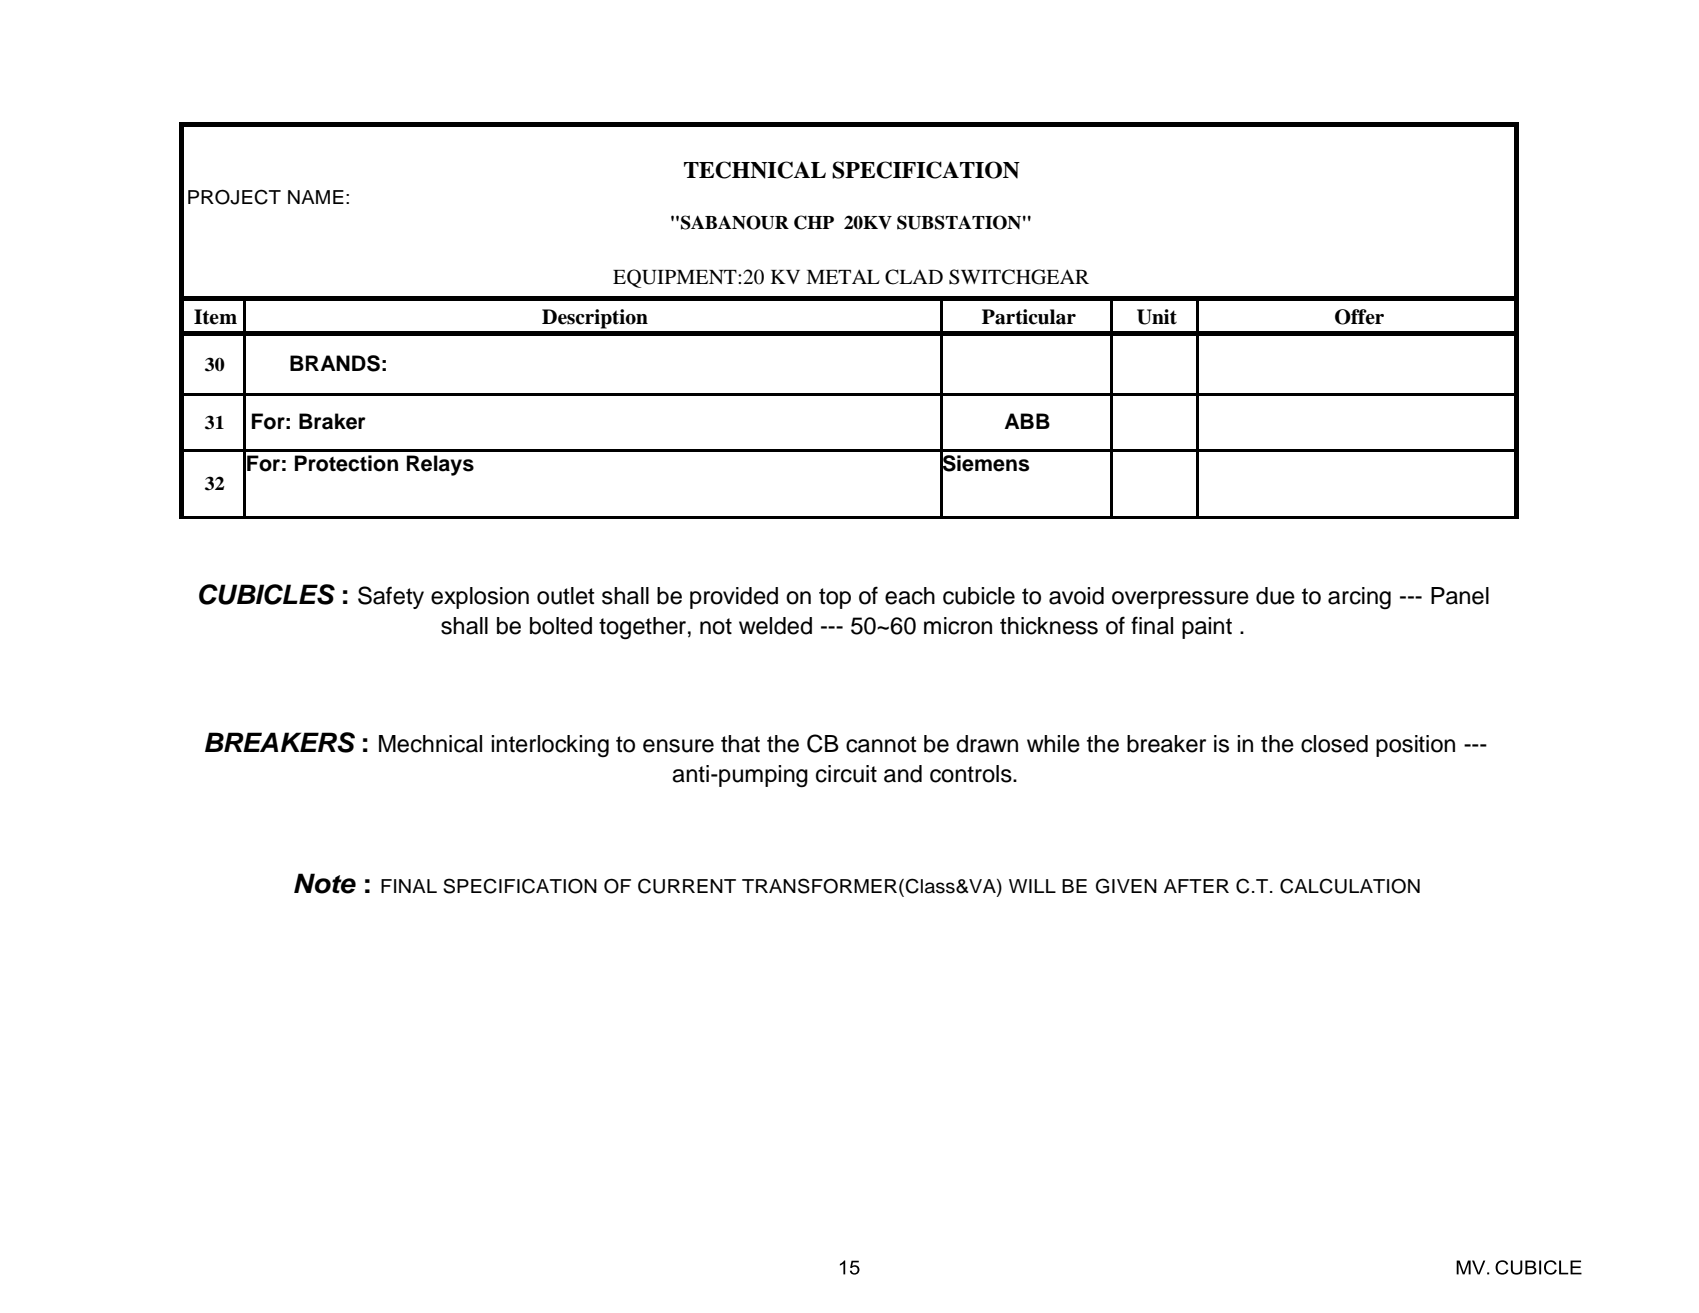  What do you see at coordinates (775, 626) in the page?
I see `welded` at bounding box center [775, 626].
